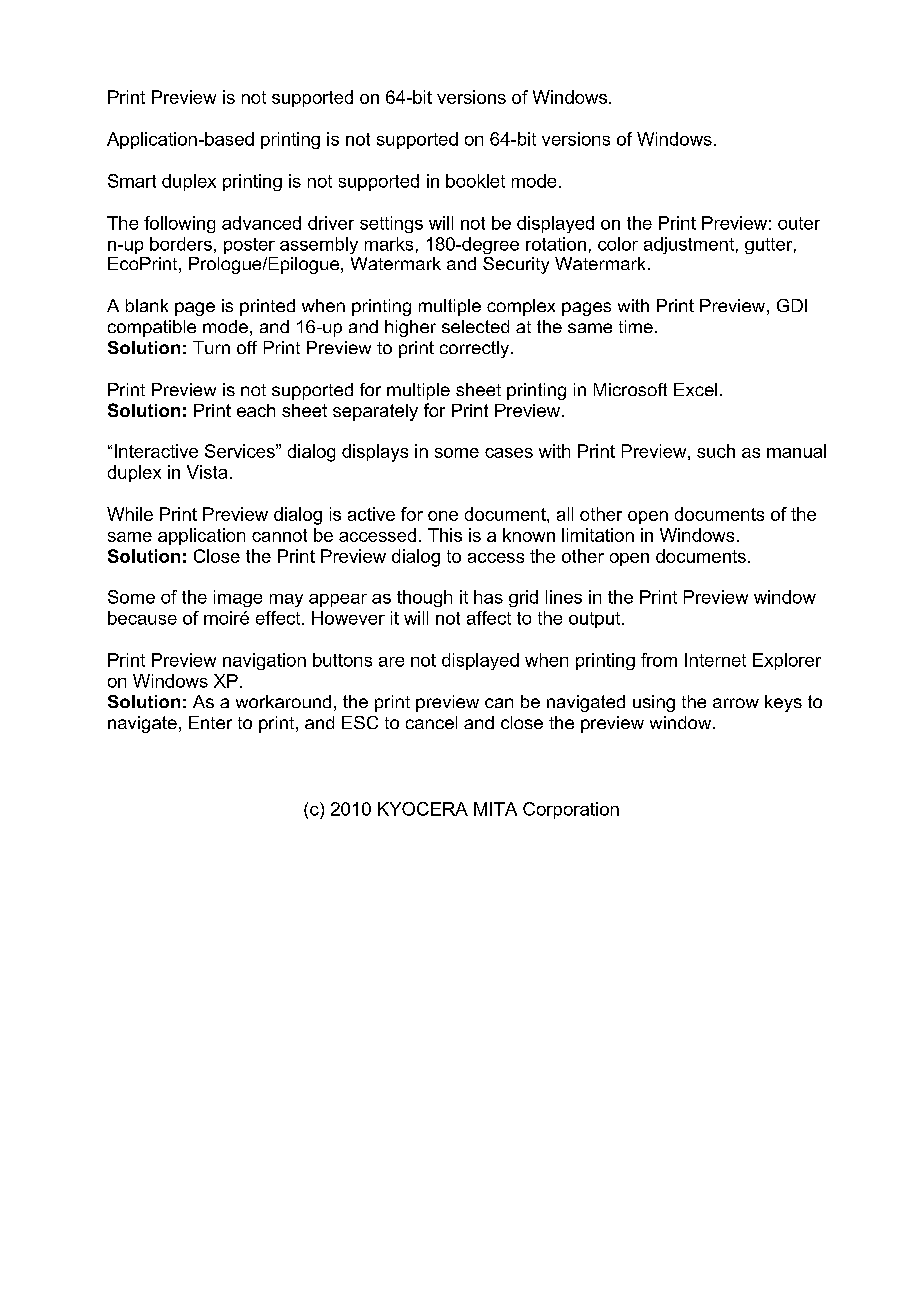 This document has width=924, height=1308. I want to click on Enter, so click(210, 722).
